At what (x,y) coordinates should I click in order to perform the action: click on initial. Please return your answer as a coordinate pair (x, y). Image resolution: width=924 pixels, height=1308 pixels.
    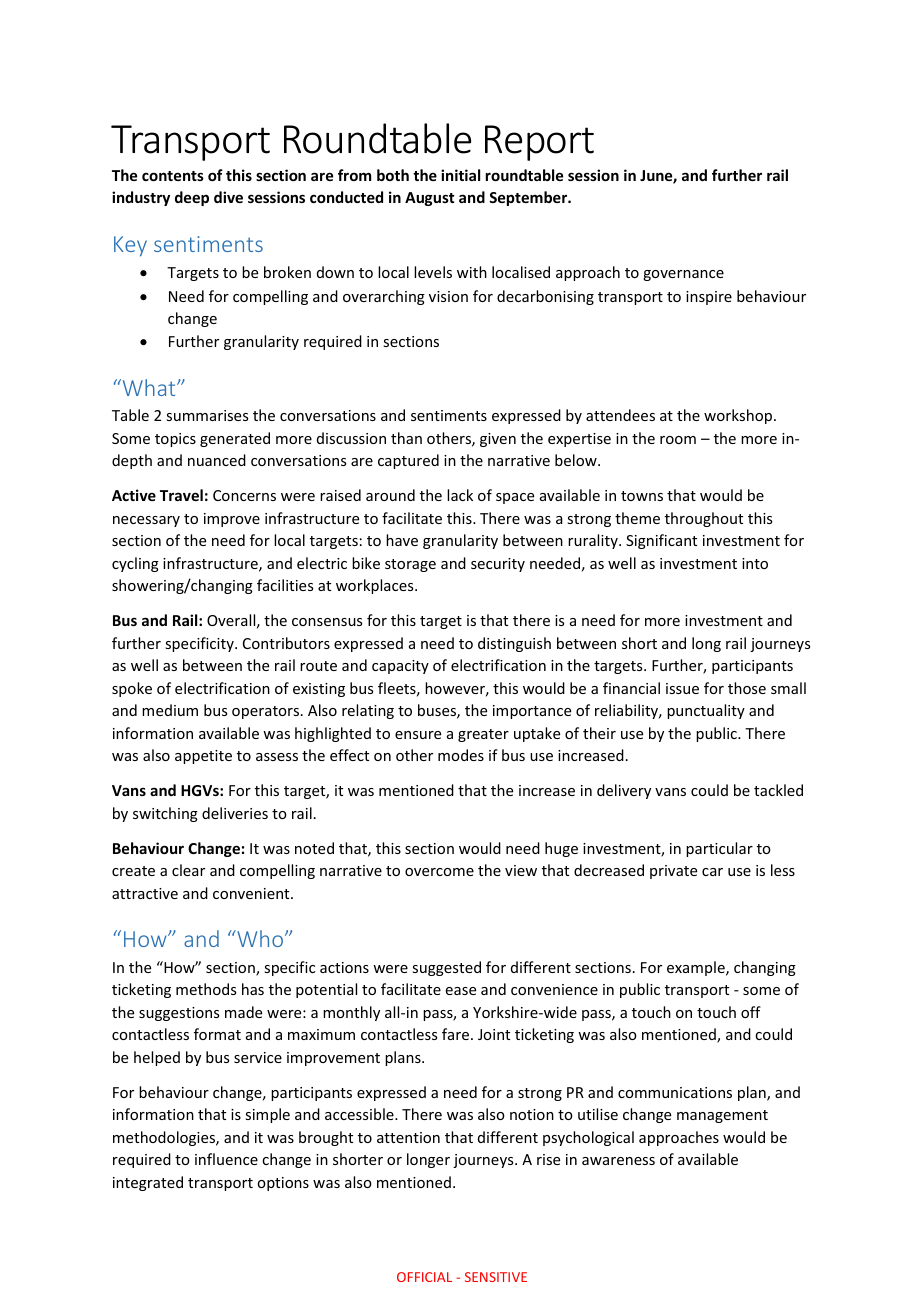
    Looking at the image, I should click on (460, 175).
